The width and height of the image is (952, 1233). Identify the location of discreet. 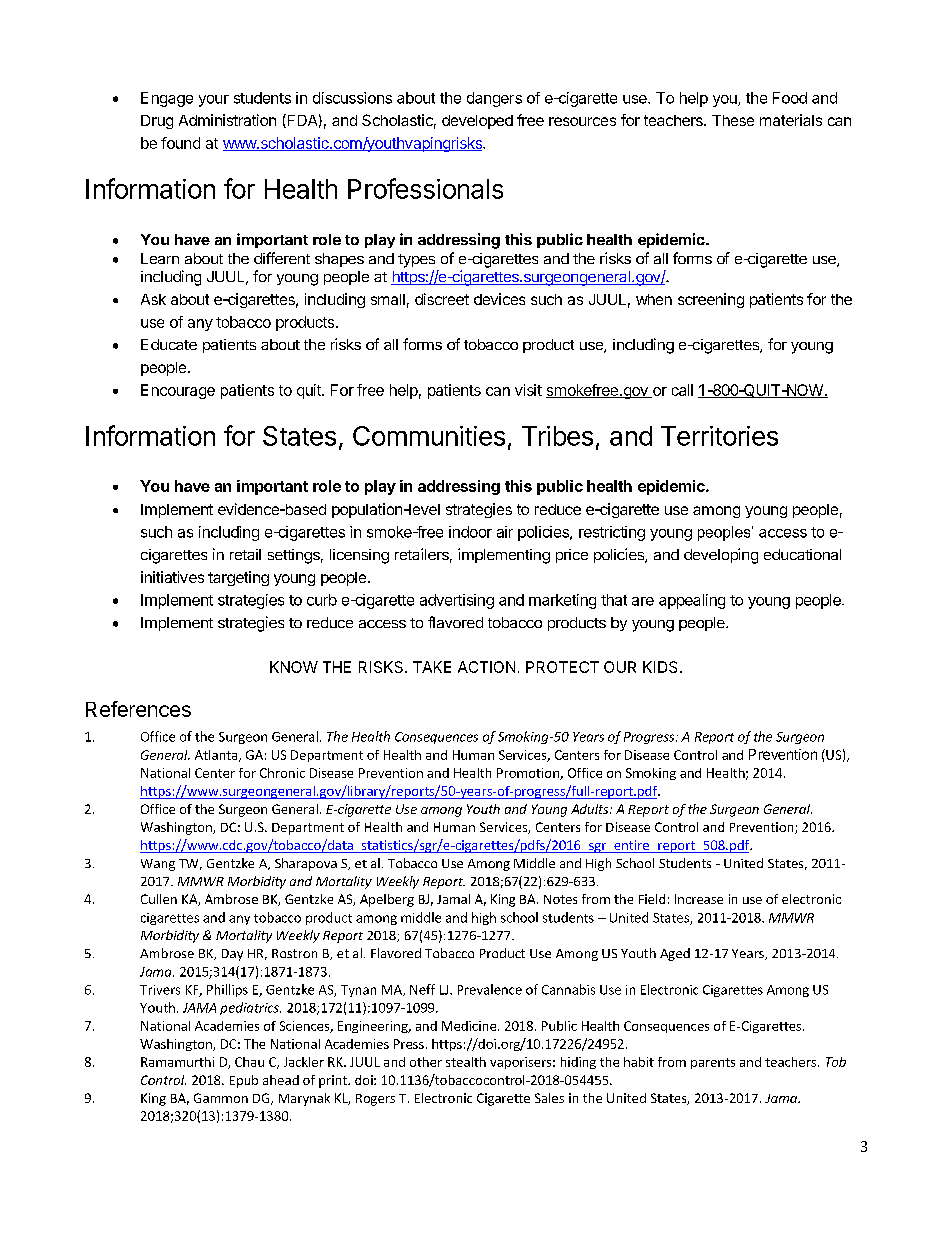
(442, 299).
